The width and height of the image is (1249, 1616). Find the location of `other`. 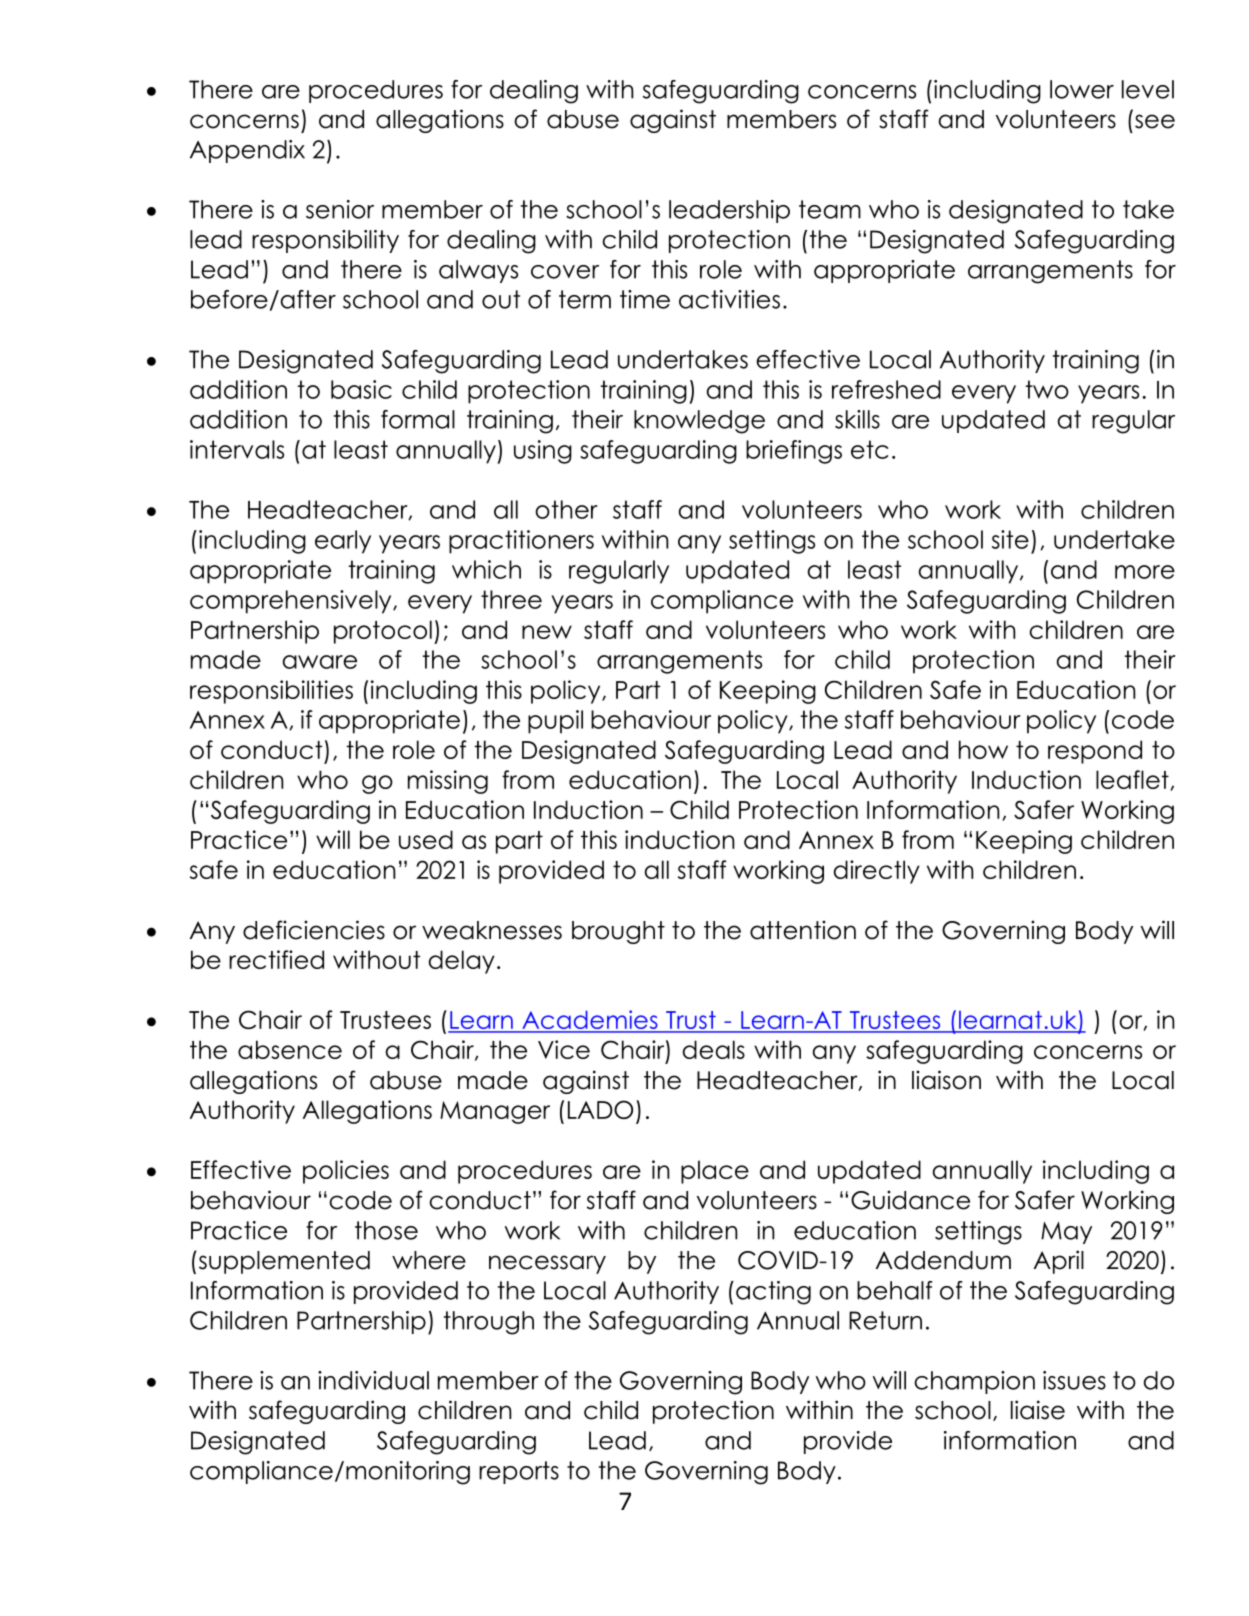

other is located at coordinates (566, 509).
